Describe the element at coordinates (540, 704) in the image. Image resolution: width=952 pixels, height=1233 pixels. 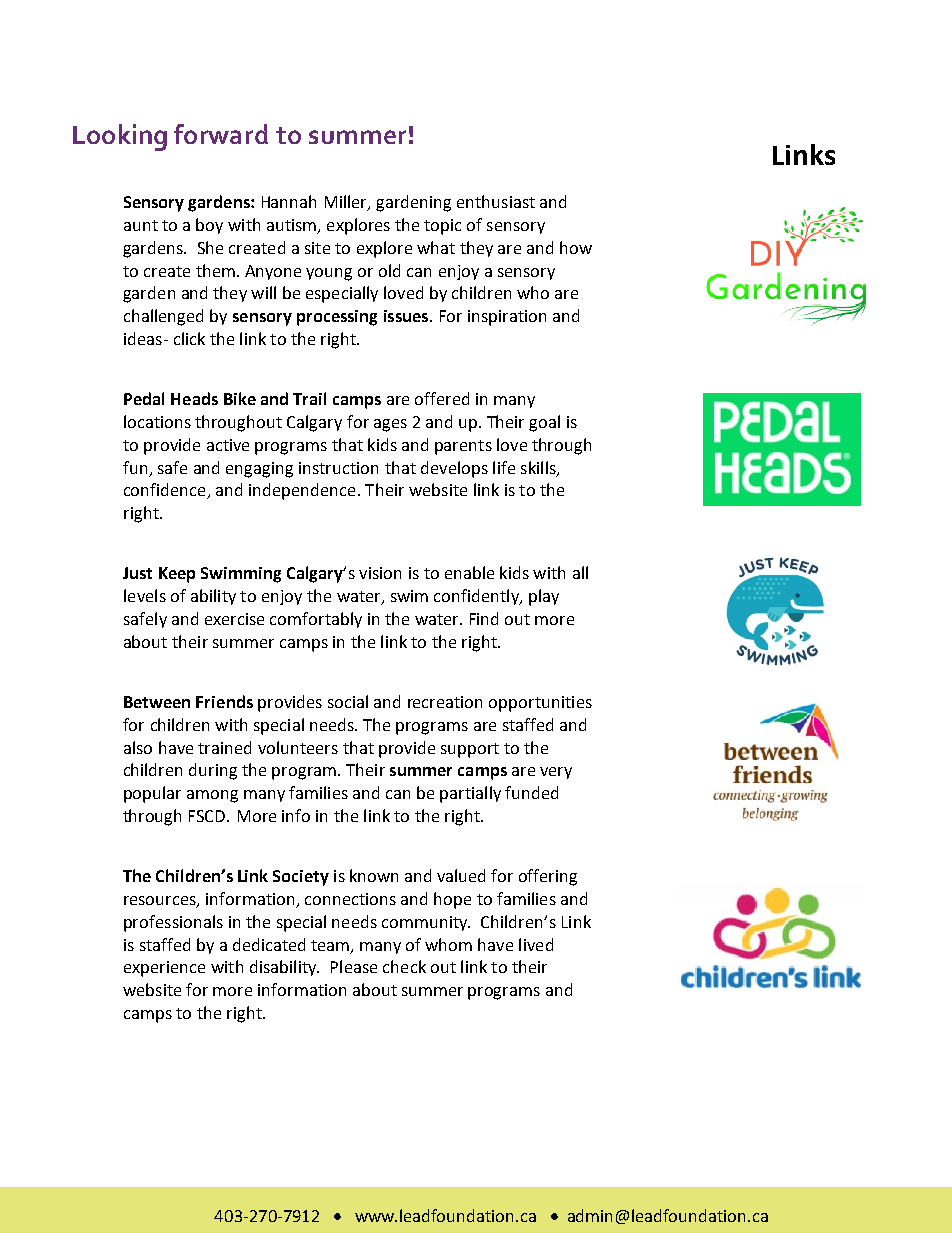
I see `opportunities` at that location.
